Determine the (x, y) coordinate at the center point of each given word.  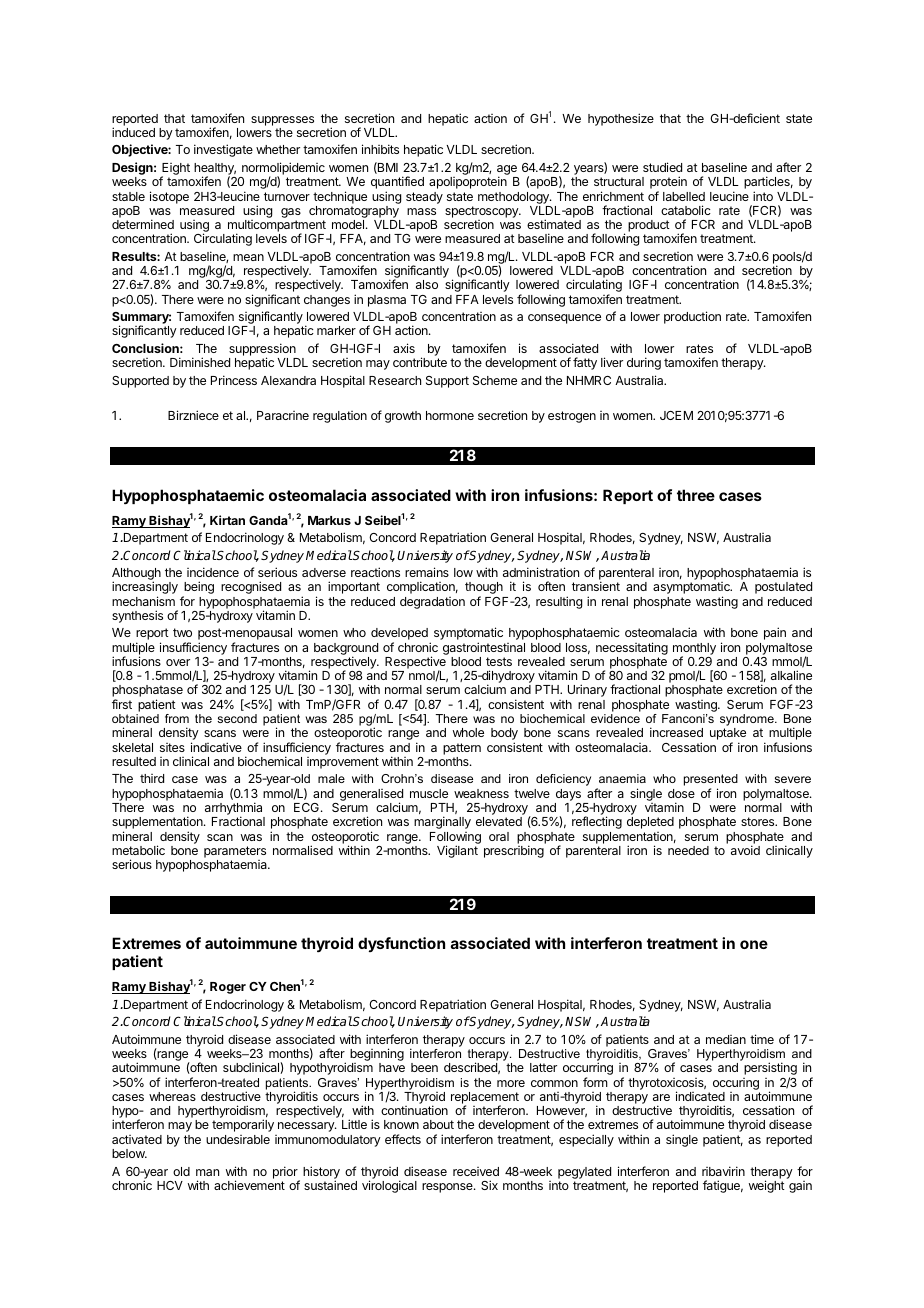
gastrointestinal (484, 648)
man (207, 1172)
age (507, 171)
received (476, 1171)
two (182, 632)
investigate (223, 150)
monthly (694, 650)
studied (662, 167)
